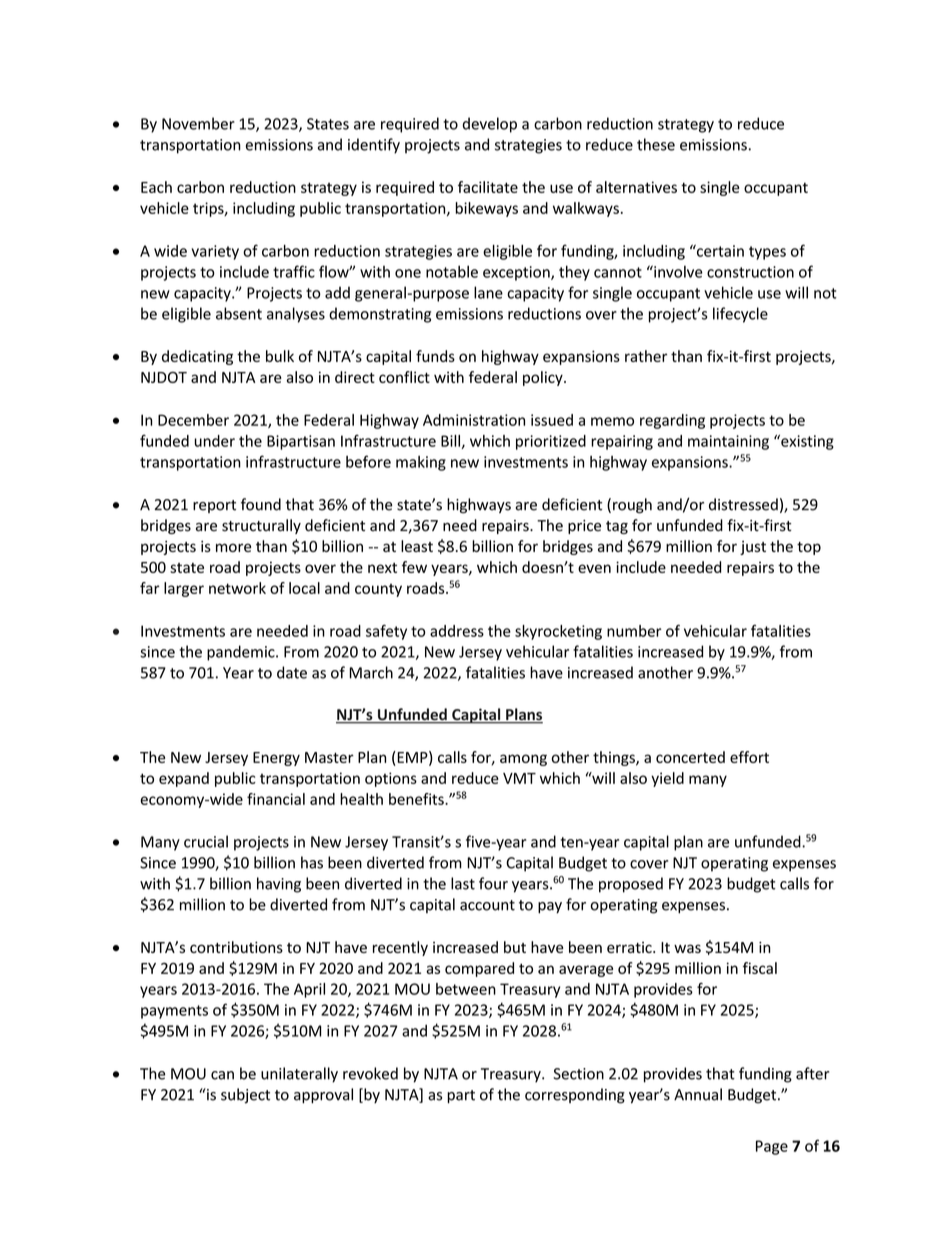  I want to click on pandemic, so click(242, 653).
